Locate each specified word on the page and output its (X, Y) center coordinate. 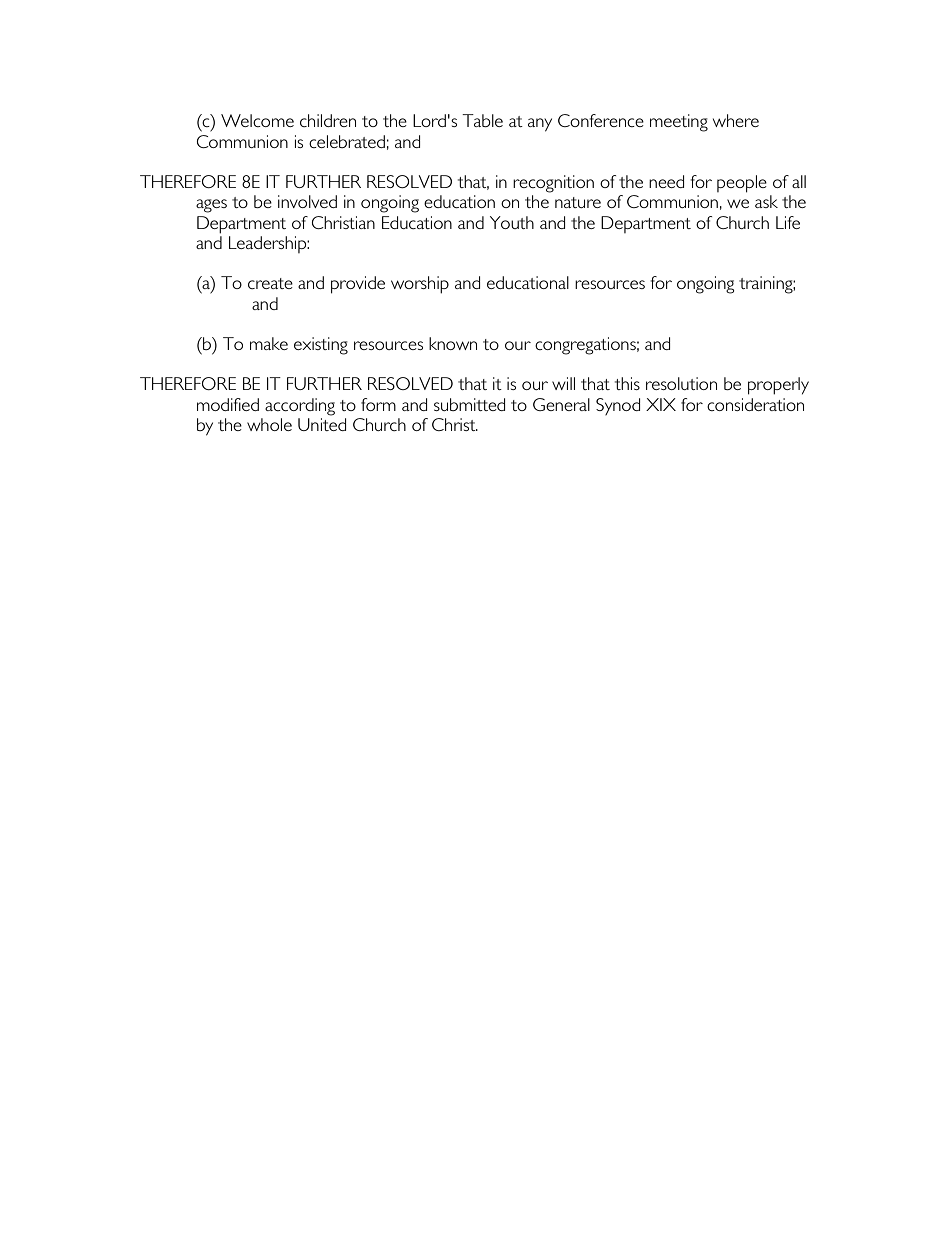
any (540, 125)
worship (420, 285)
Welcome (257, 120)
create (270, 283)
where (736, 120)
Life (788, 222)
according (300, 407)
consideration (755, 404)
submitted (469, 404)
